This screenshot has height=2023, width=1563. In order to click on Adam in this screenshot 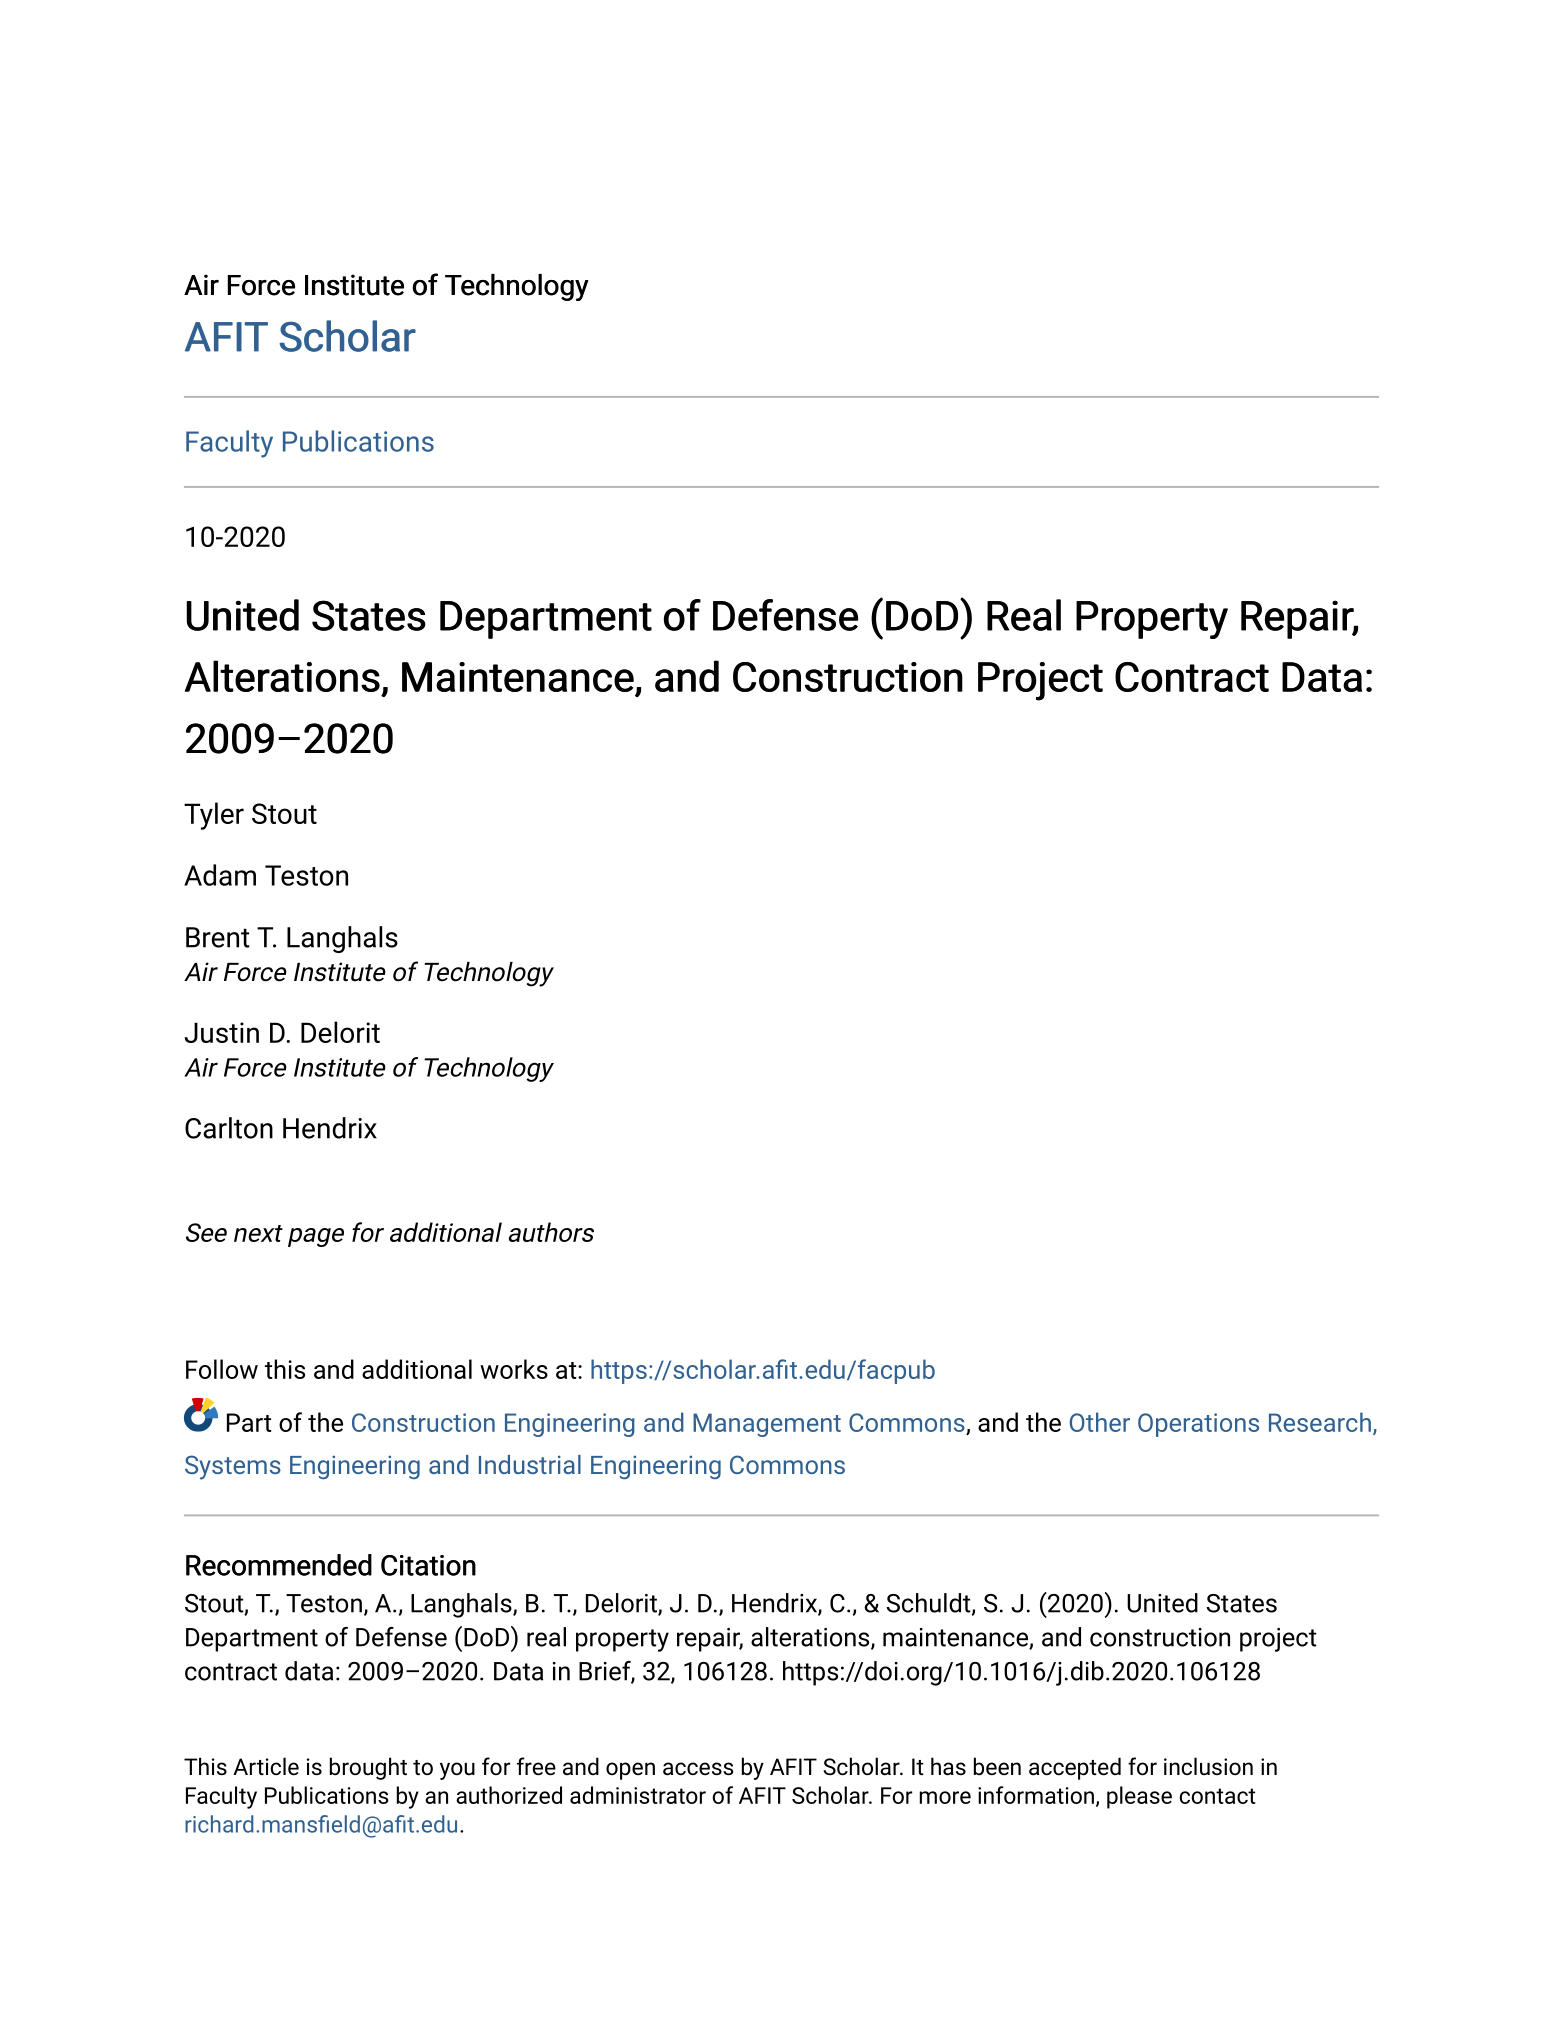, I will do `click(220, 875)`.
